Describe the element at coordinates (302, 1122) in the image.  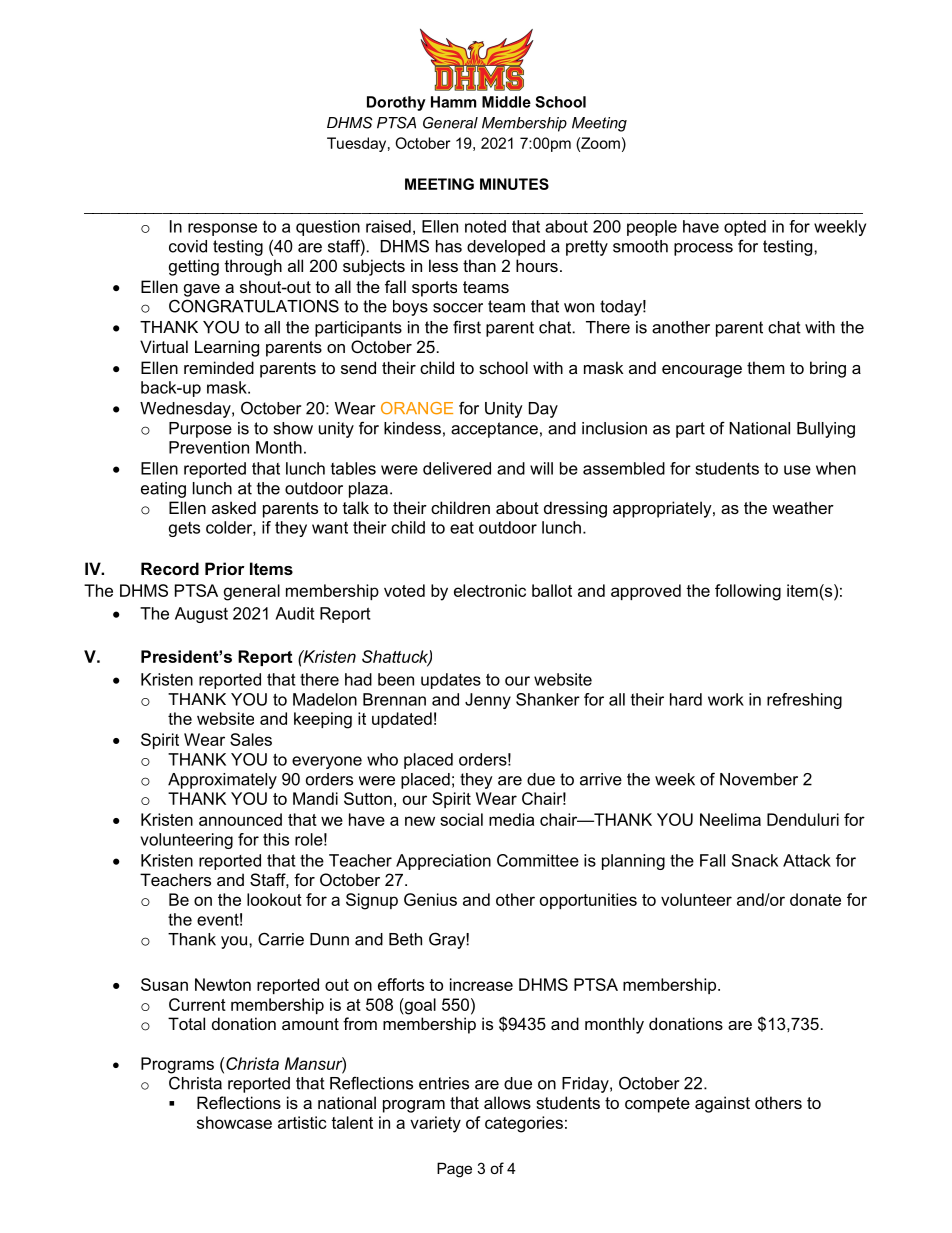
I see `artistic` at that location.
